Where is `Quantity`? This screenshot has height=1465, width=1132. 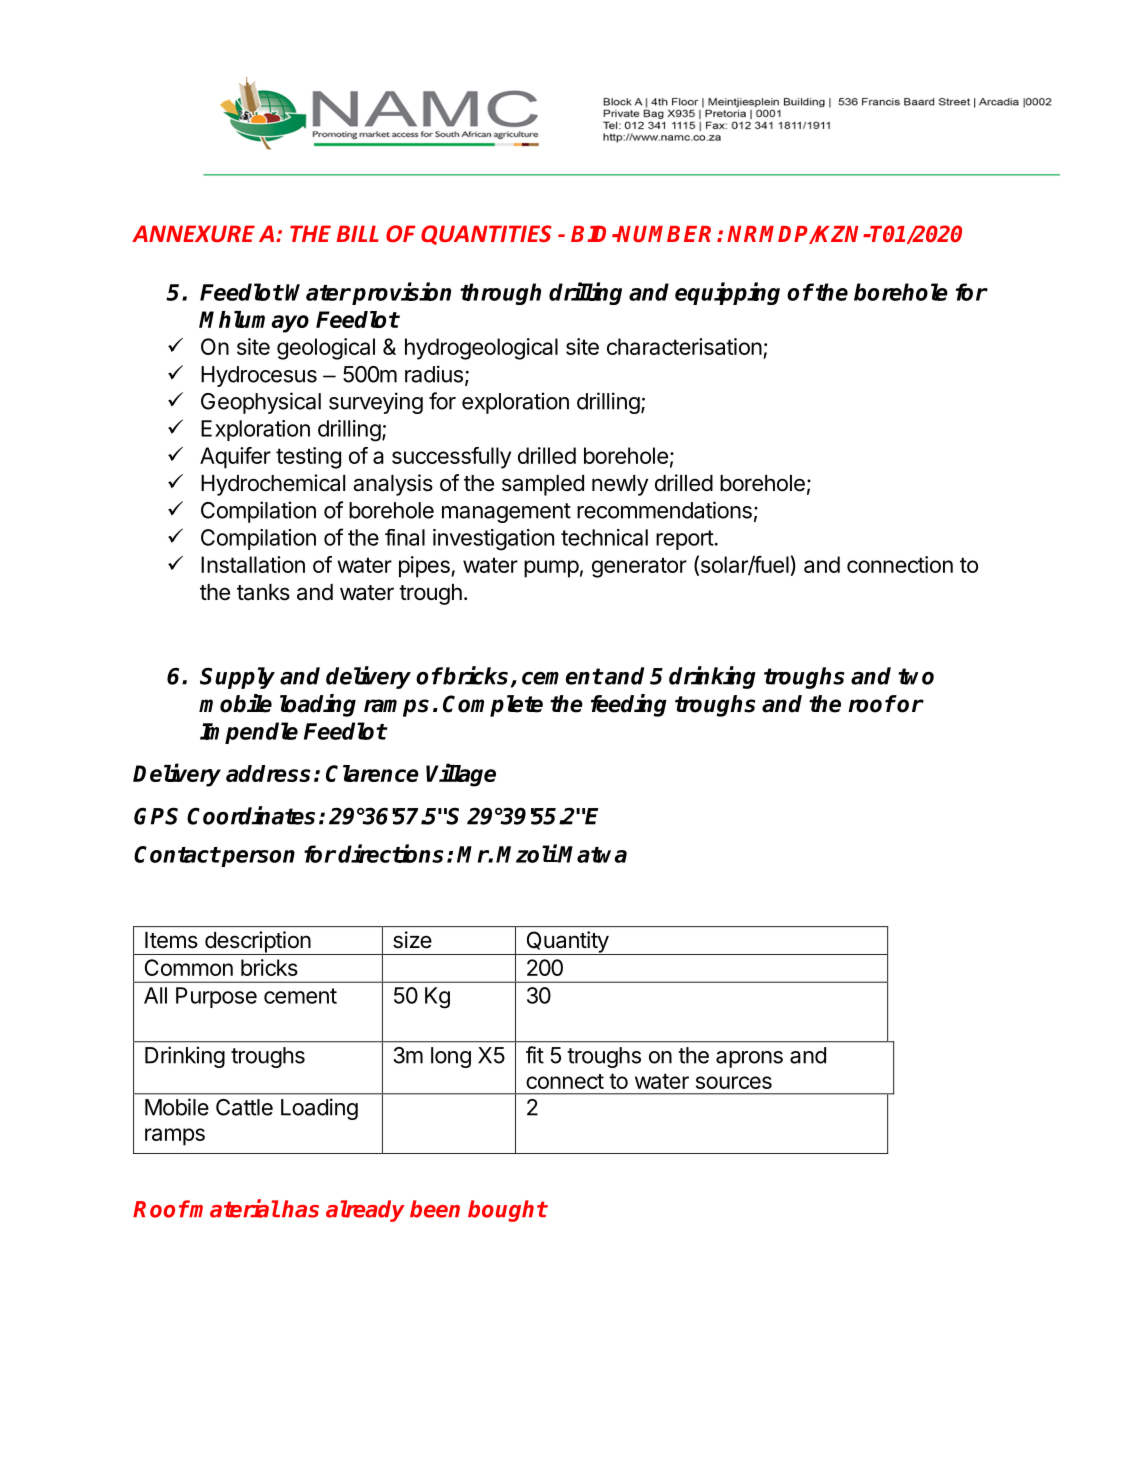
Quantity is located at coordinates (567, 943).
